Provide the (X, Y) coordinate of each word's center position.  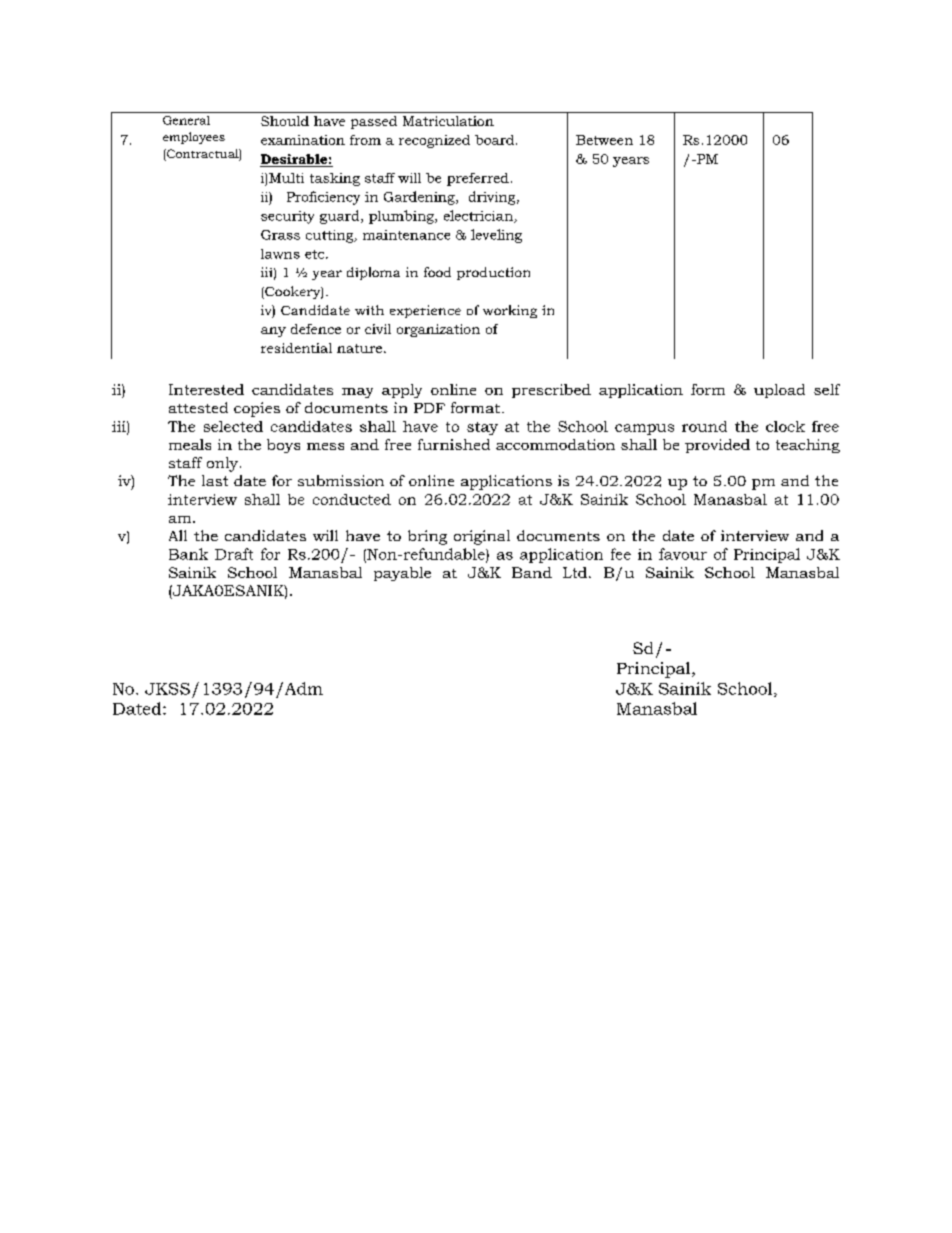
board (496, 140)
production (493, 273)
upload (779, 391)
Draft (234, 554)
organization (438, 330)
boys (283, 446)
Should (285, 121)
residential (296, 348)
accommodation (555, 444)
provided (717, 446)
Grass (280, 235)
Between (604, 140)
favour (683, 554)
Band (532, 572)
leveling (496, 236)
